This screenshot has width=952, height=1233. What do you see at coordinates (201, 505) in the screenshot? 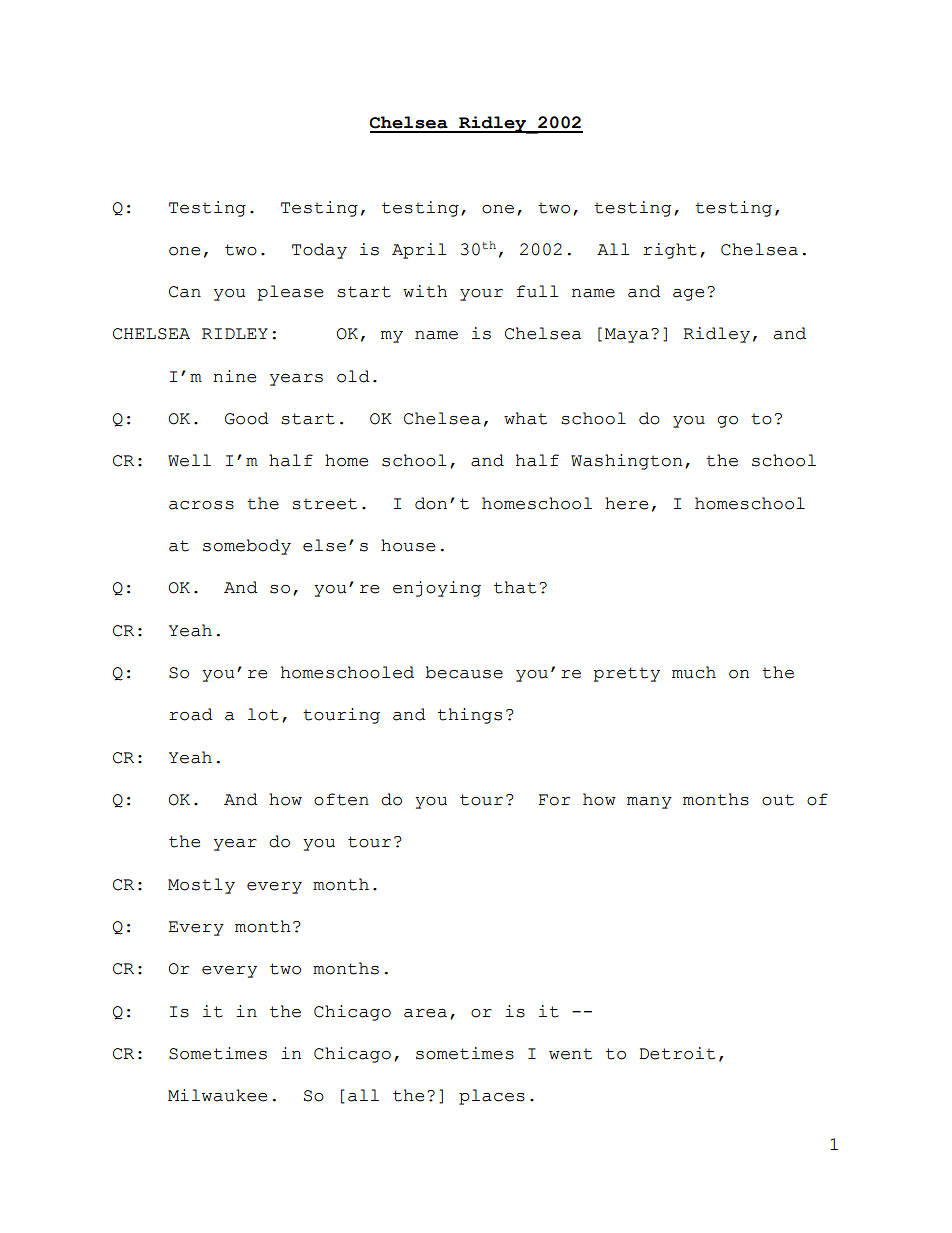
I see `across` at bounding box center [201, 505].
